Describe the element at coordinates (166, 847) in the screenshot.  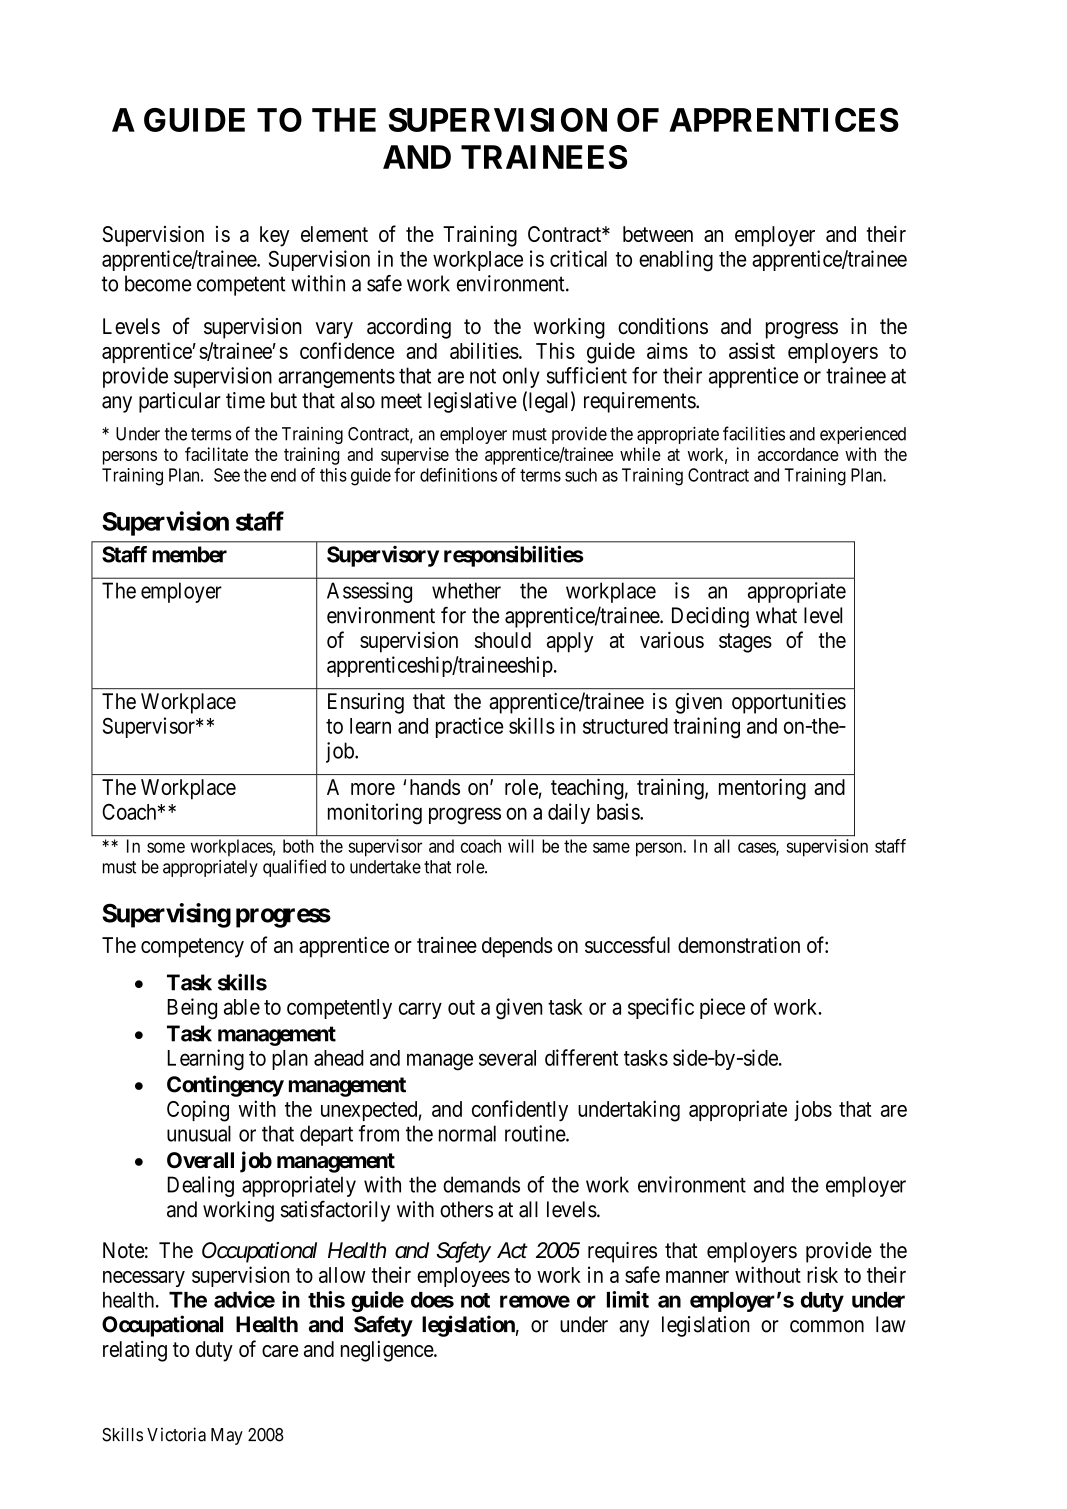
I see `some` at that location.
